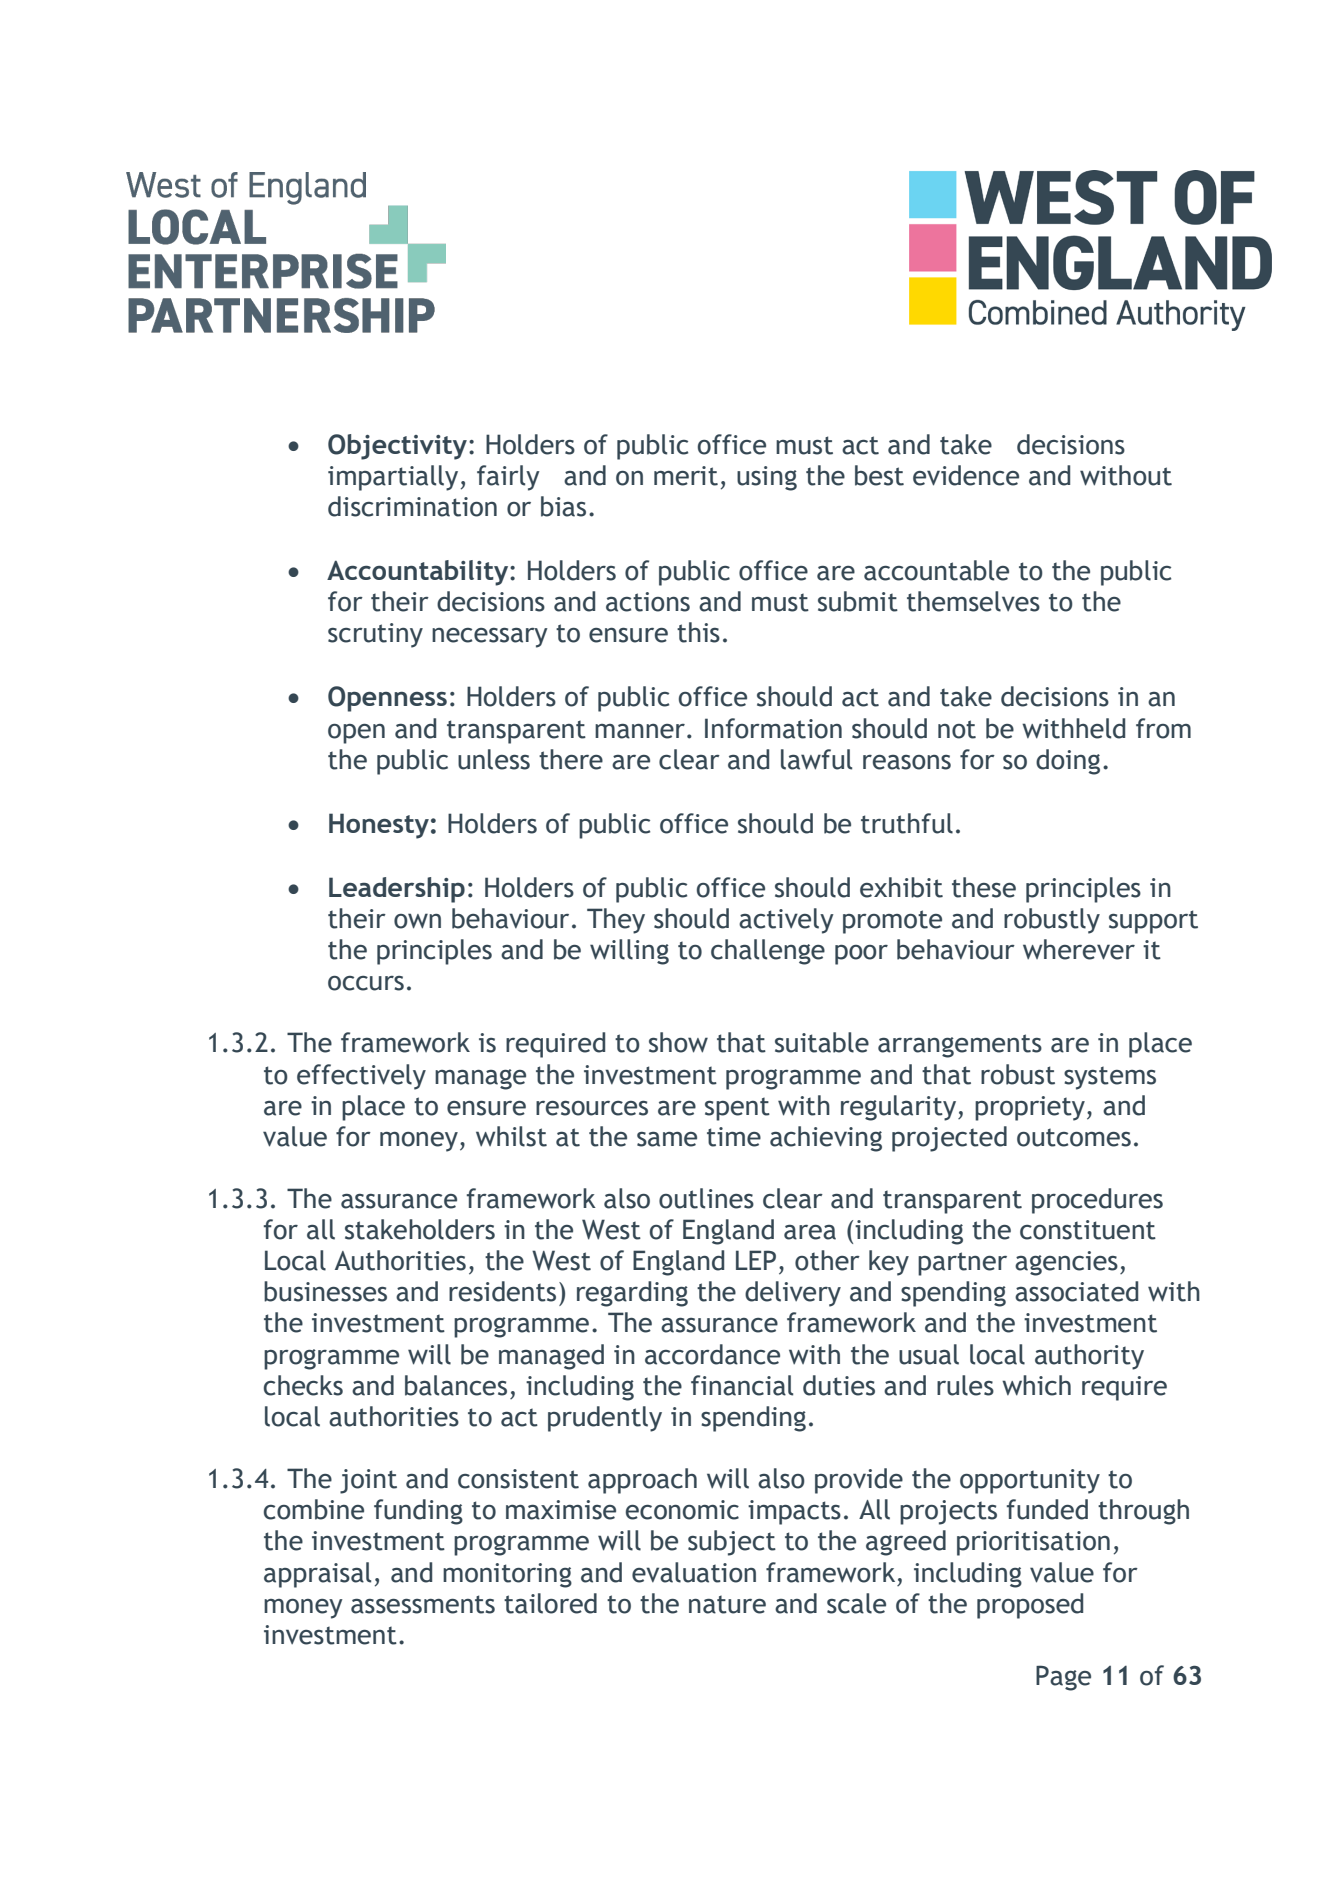  Describe the element at coordinates (417, 921) in the screenshot. I see `own` at that location.
